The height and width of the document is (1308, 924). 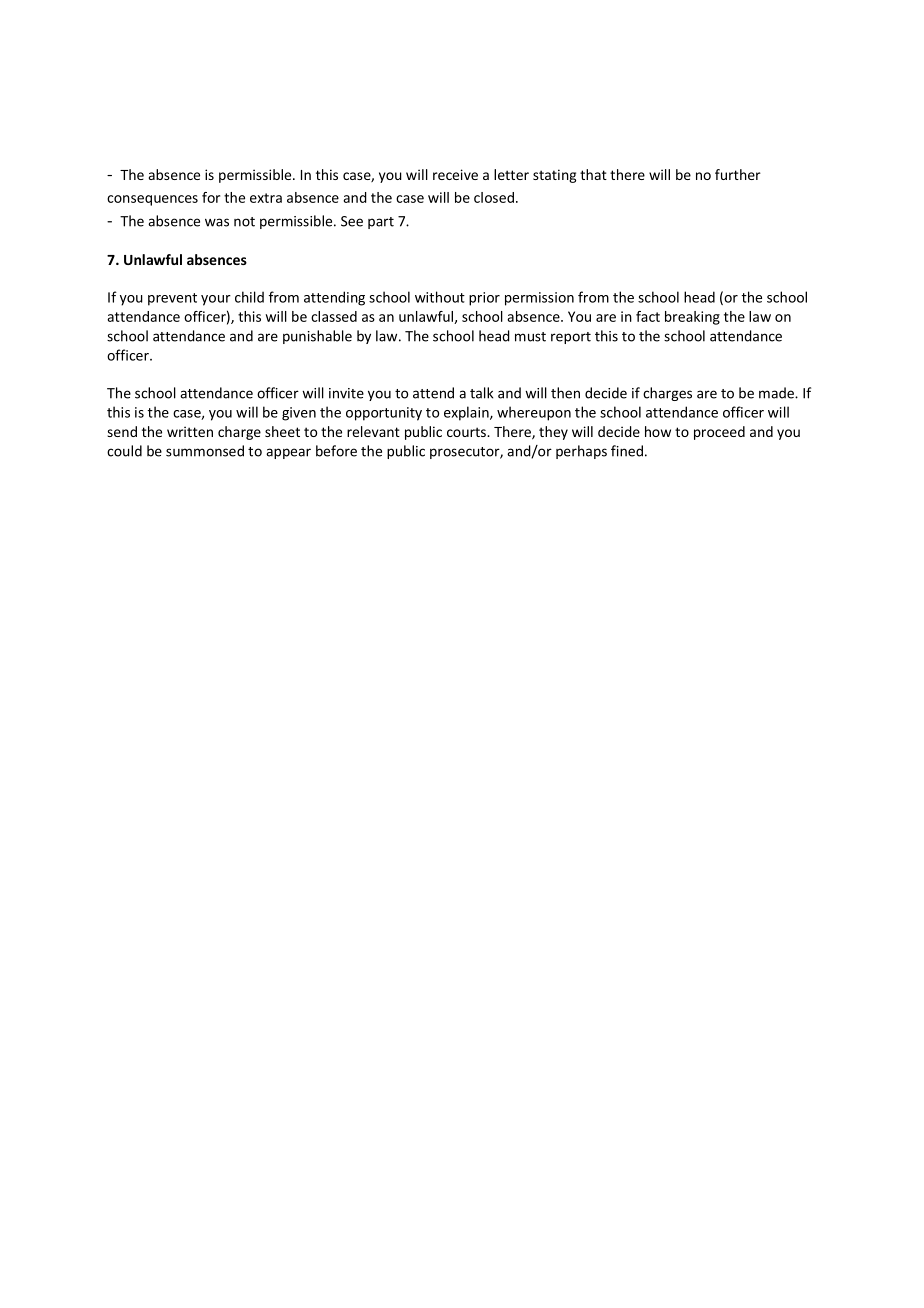 I want to click on courts, so click(x=467, y=432).
